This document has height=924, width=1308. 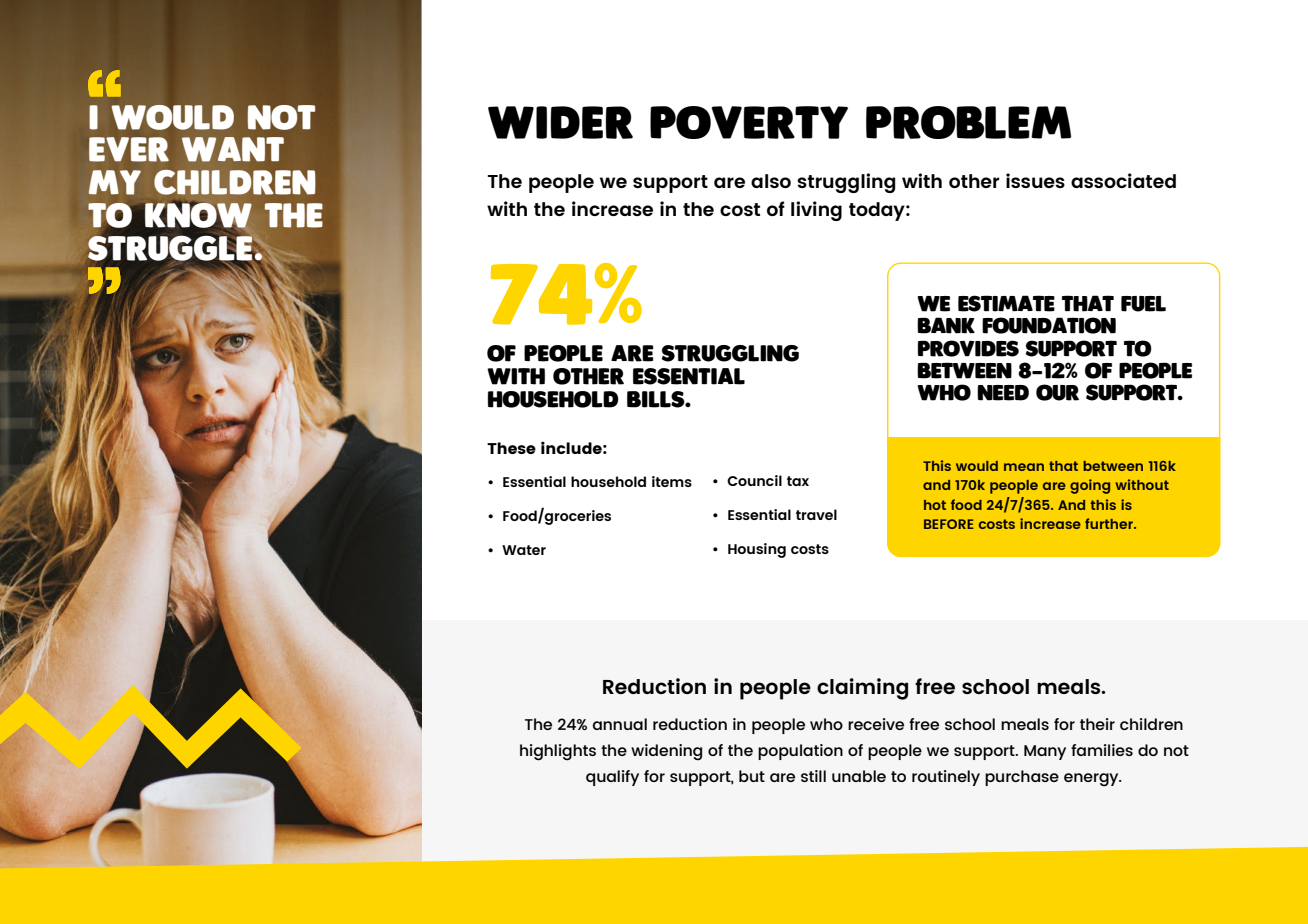 I want to click on WANT, so click(x=233, y=149).
